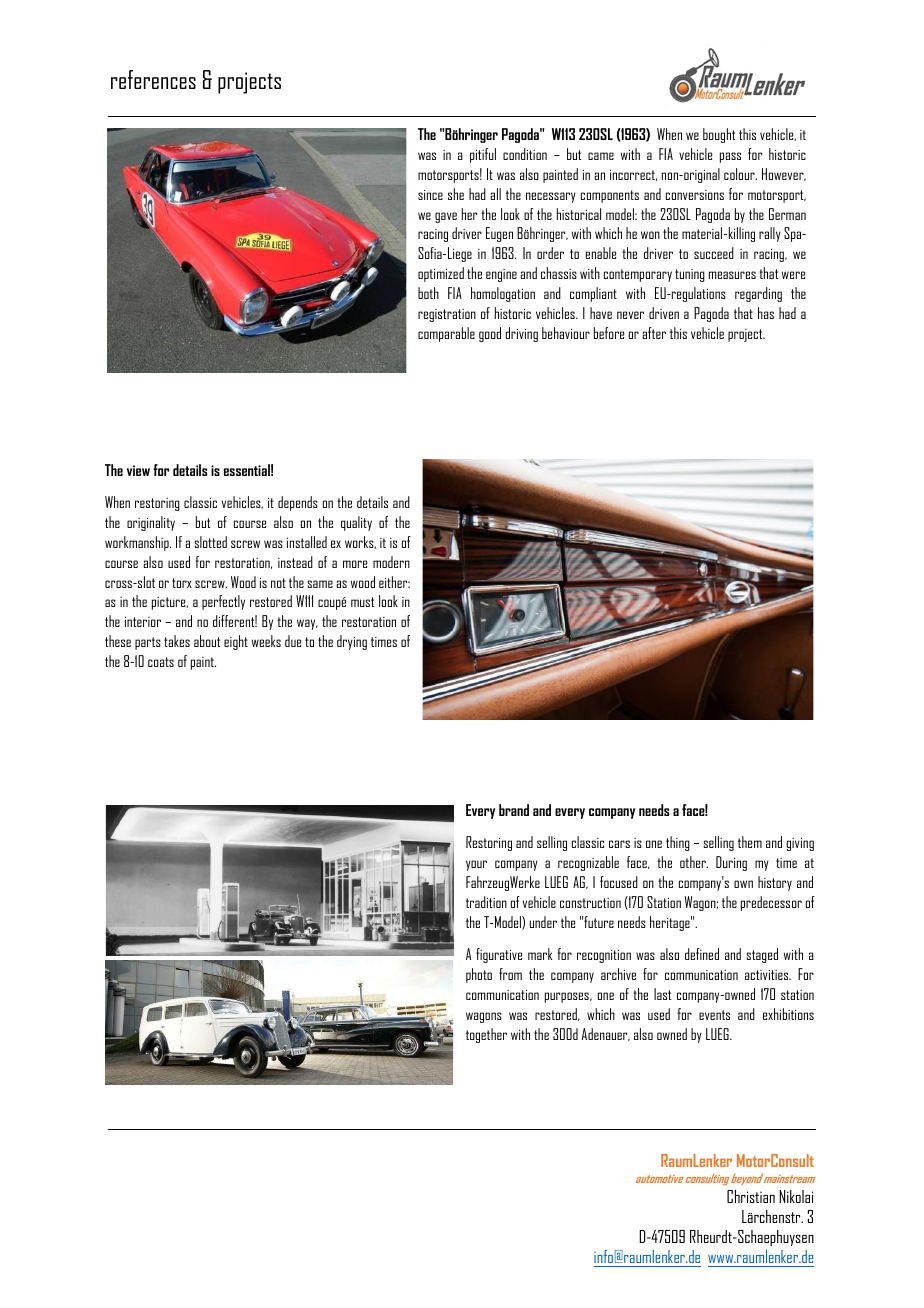 This screenshot has width=924, height=1308. I want to click on must, so click(363, 602).
